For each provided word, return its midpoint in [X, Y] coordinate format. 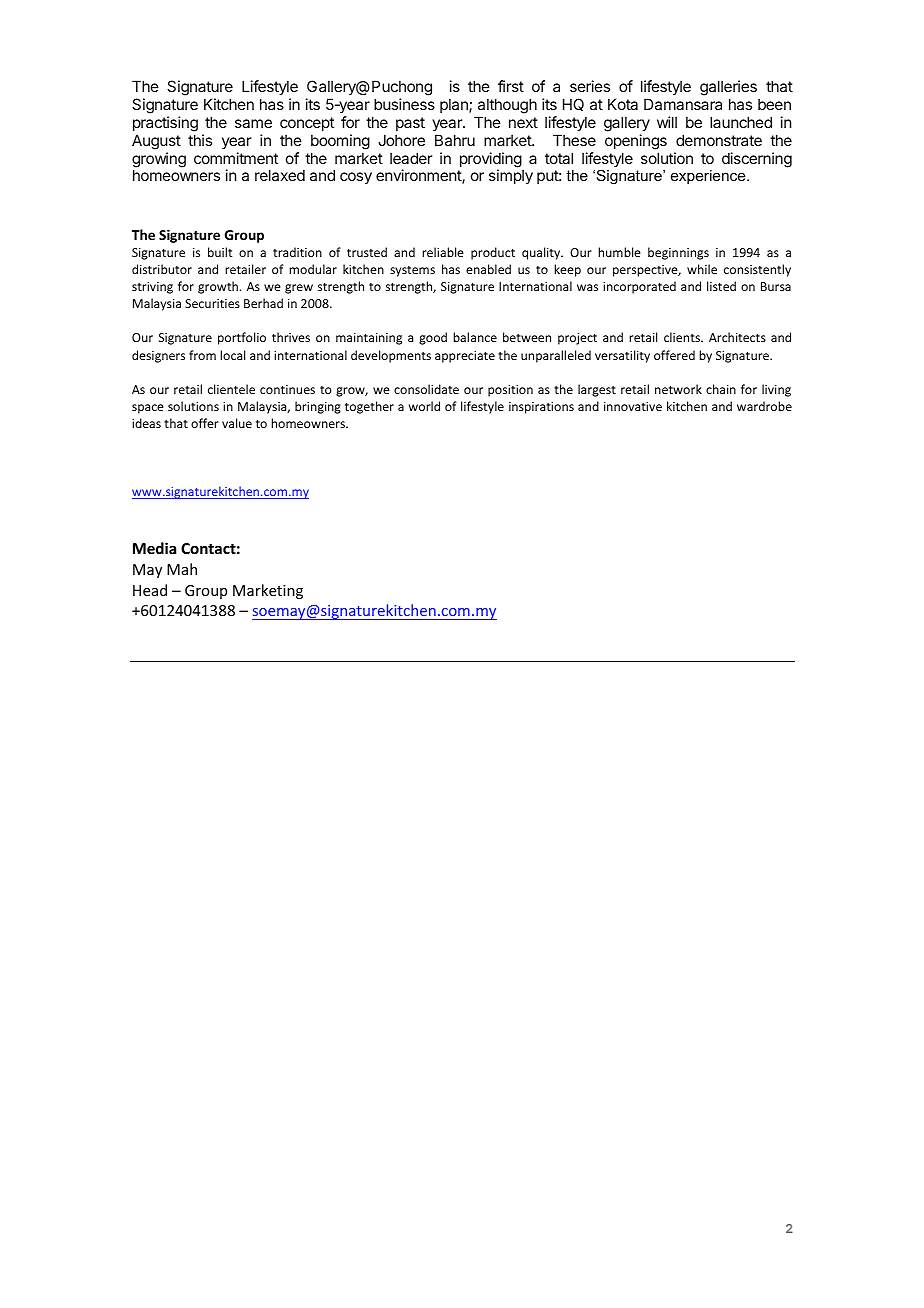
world [424, 406]
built [220, 252]
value [237, 423]
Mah [182, 569]
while [702, 269]
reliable [443, 252]
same [253, 123]
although [507, 106]
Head [150, 590]
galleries [728, 89]
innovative [633, 406]
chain [721, 389]
